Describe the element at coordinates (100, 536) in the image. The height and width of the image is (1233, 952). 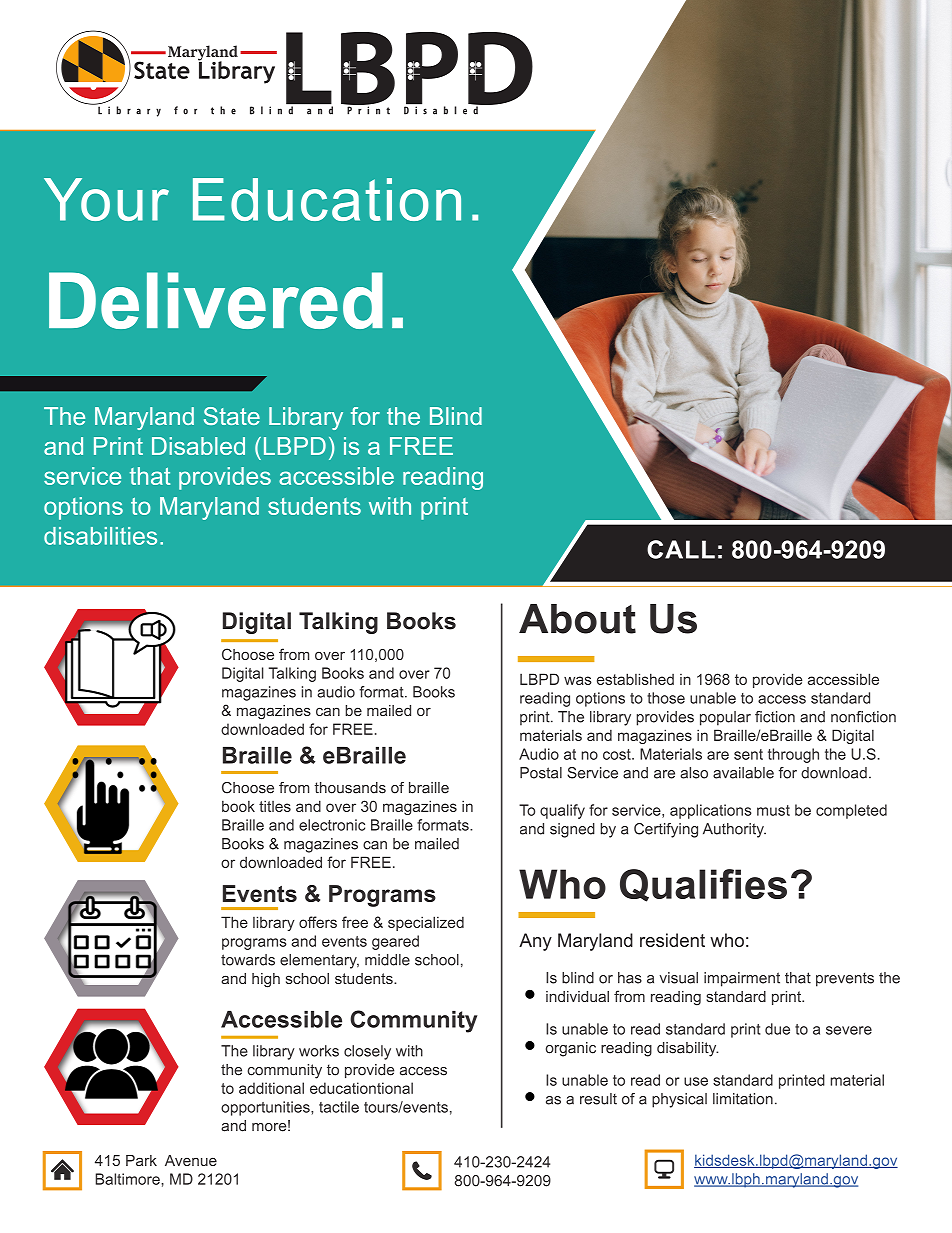
I see `disabilities` at that location.
